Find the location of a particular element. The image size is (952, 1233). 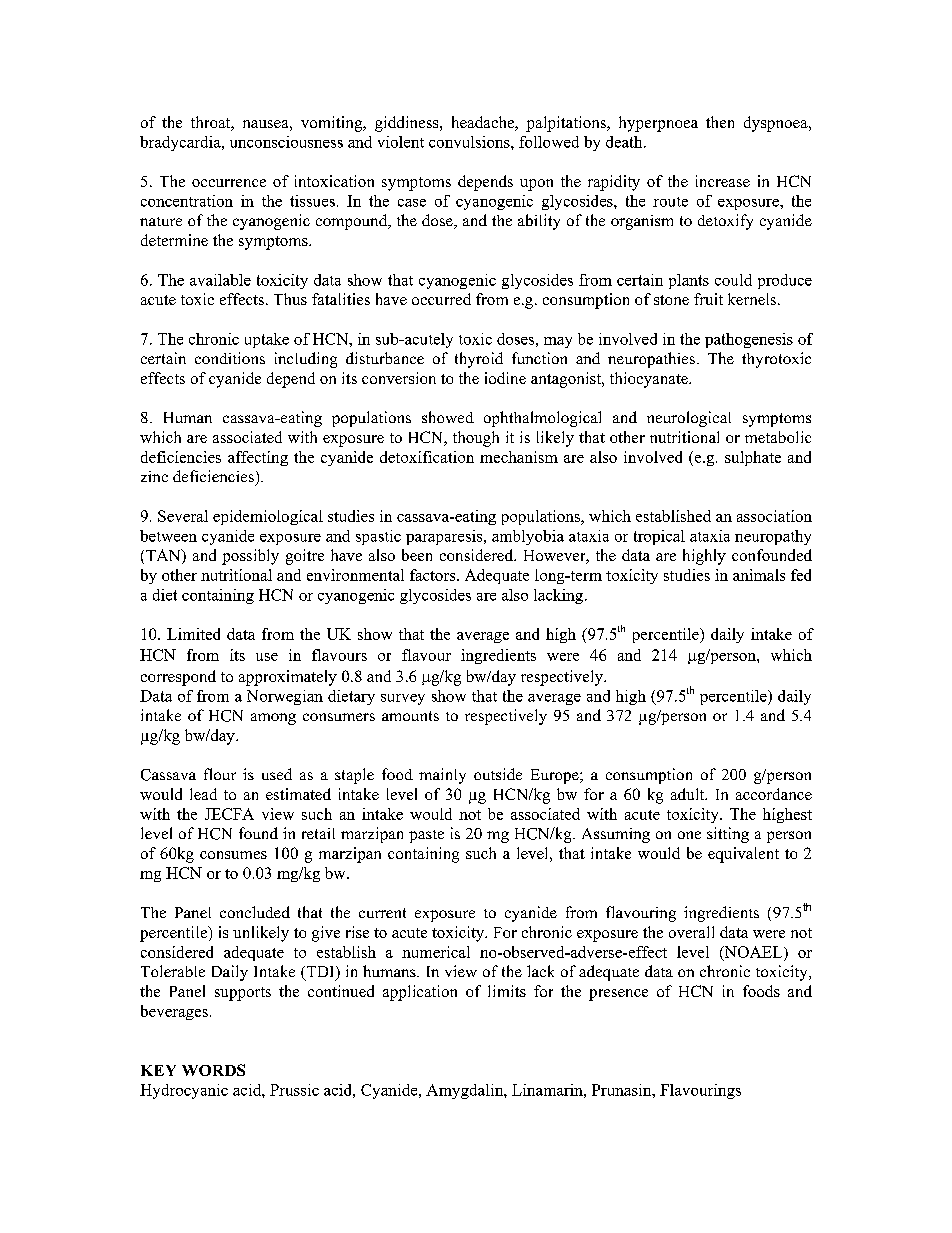

then is located at coordinates (720, 122).
